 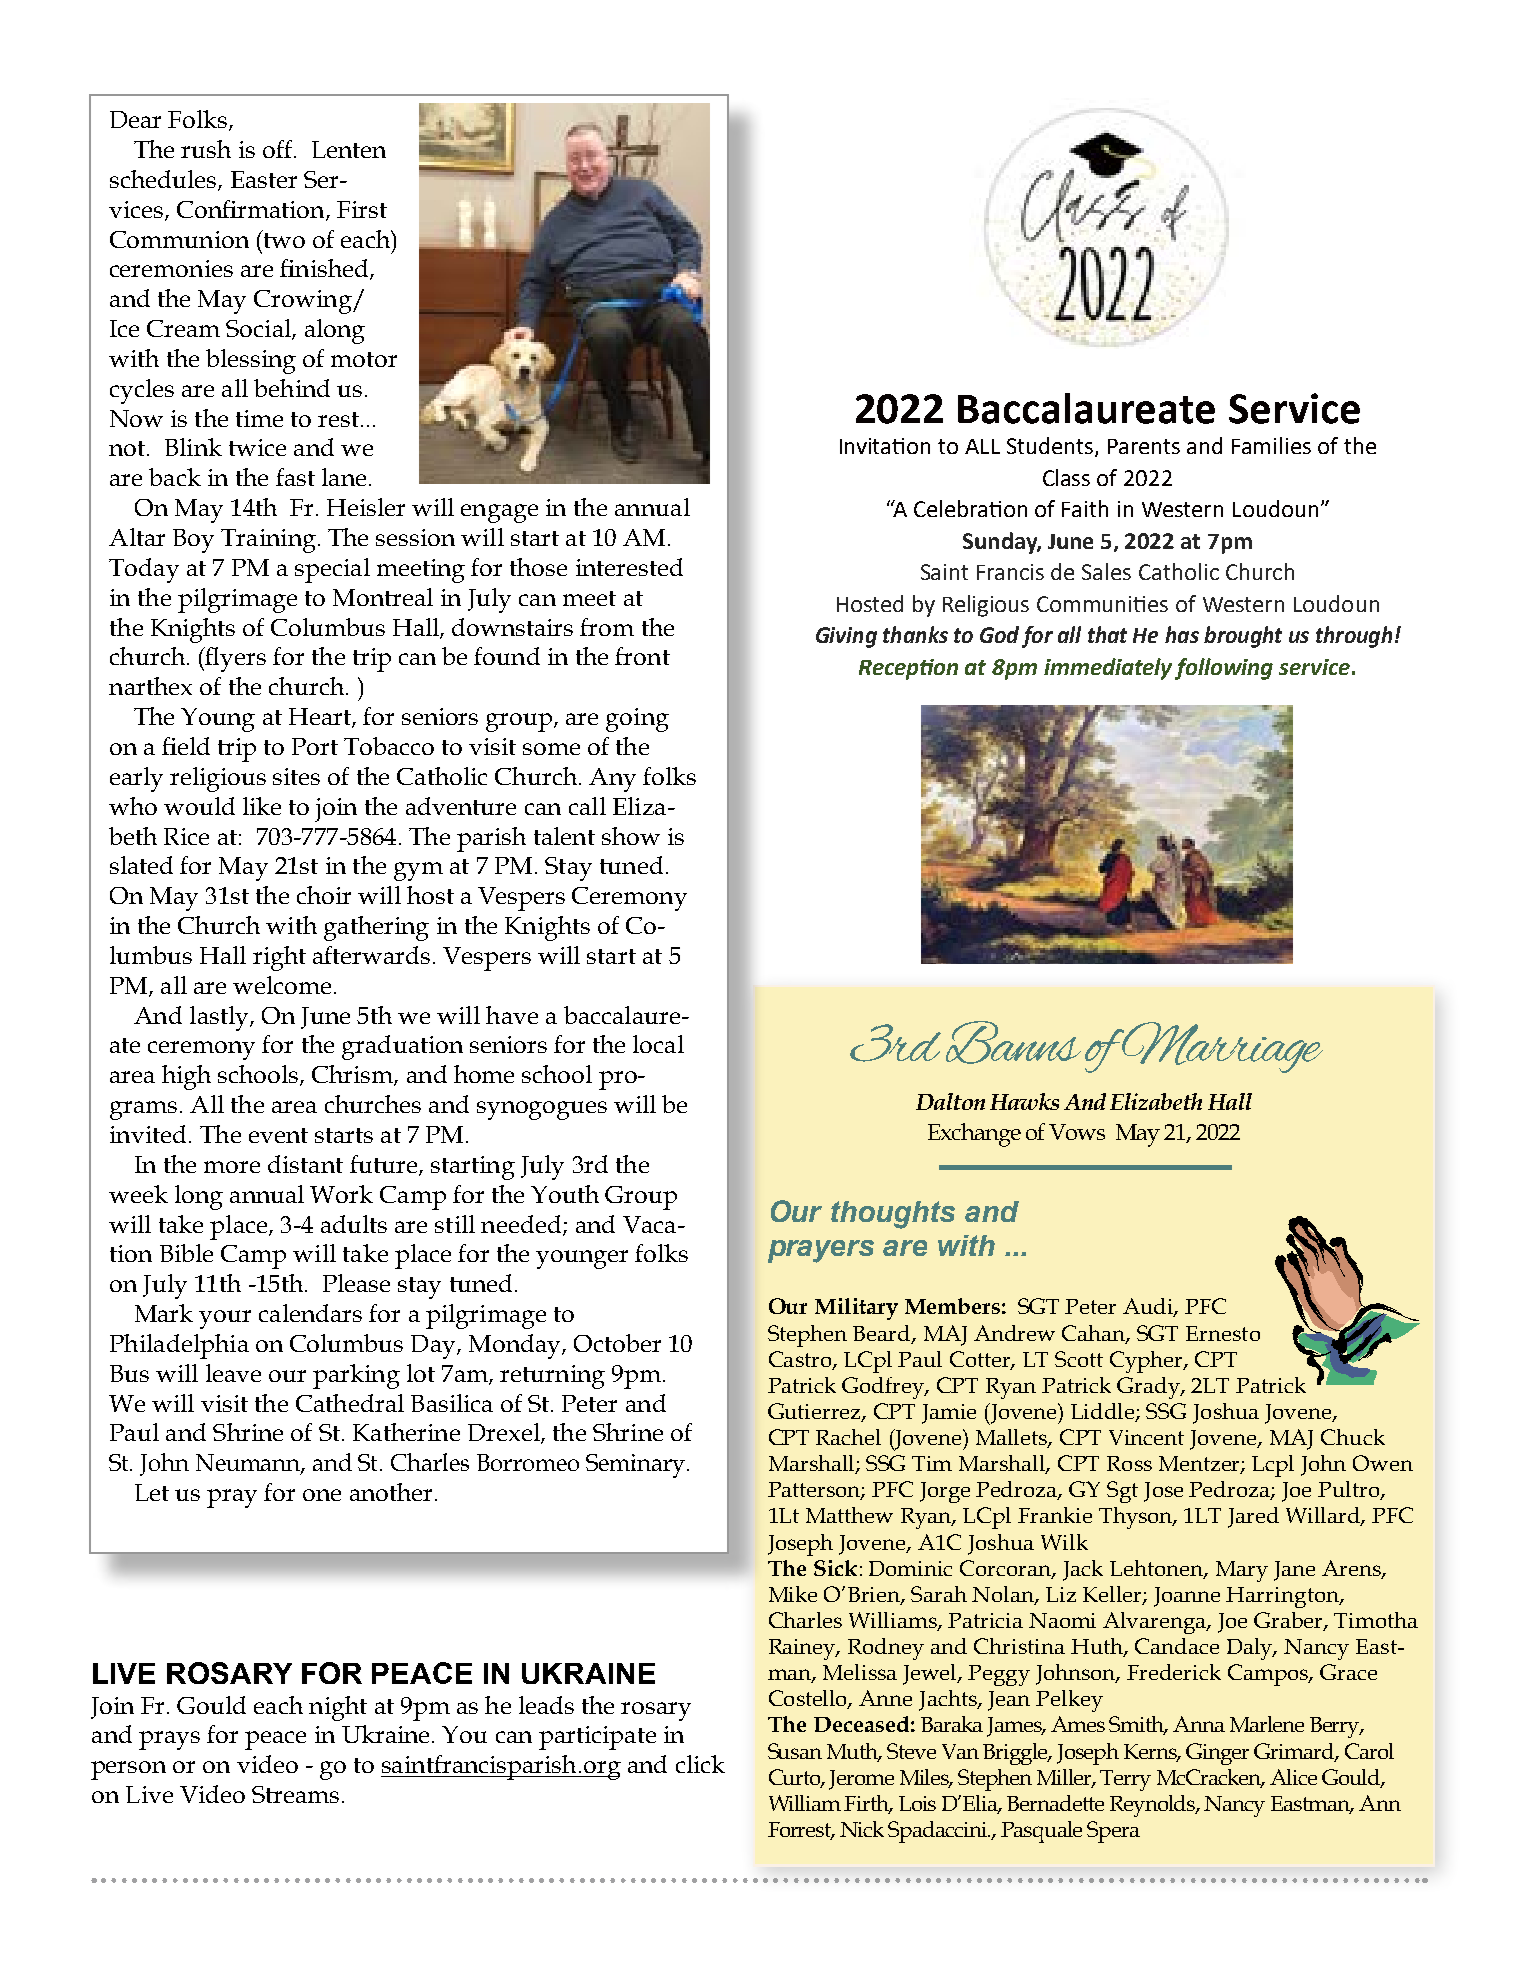 I want to click on local, so click(x=658, y=1044).
